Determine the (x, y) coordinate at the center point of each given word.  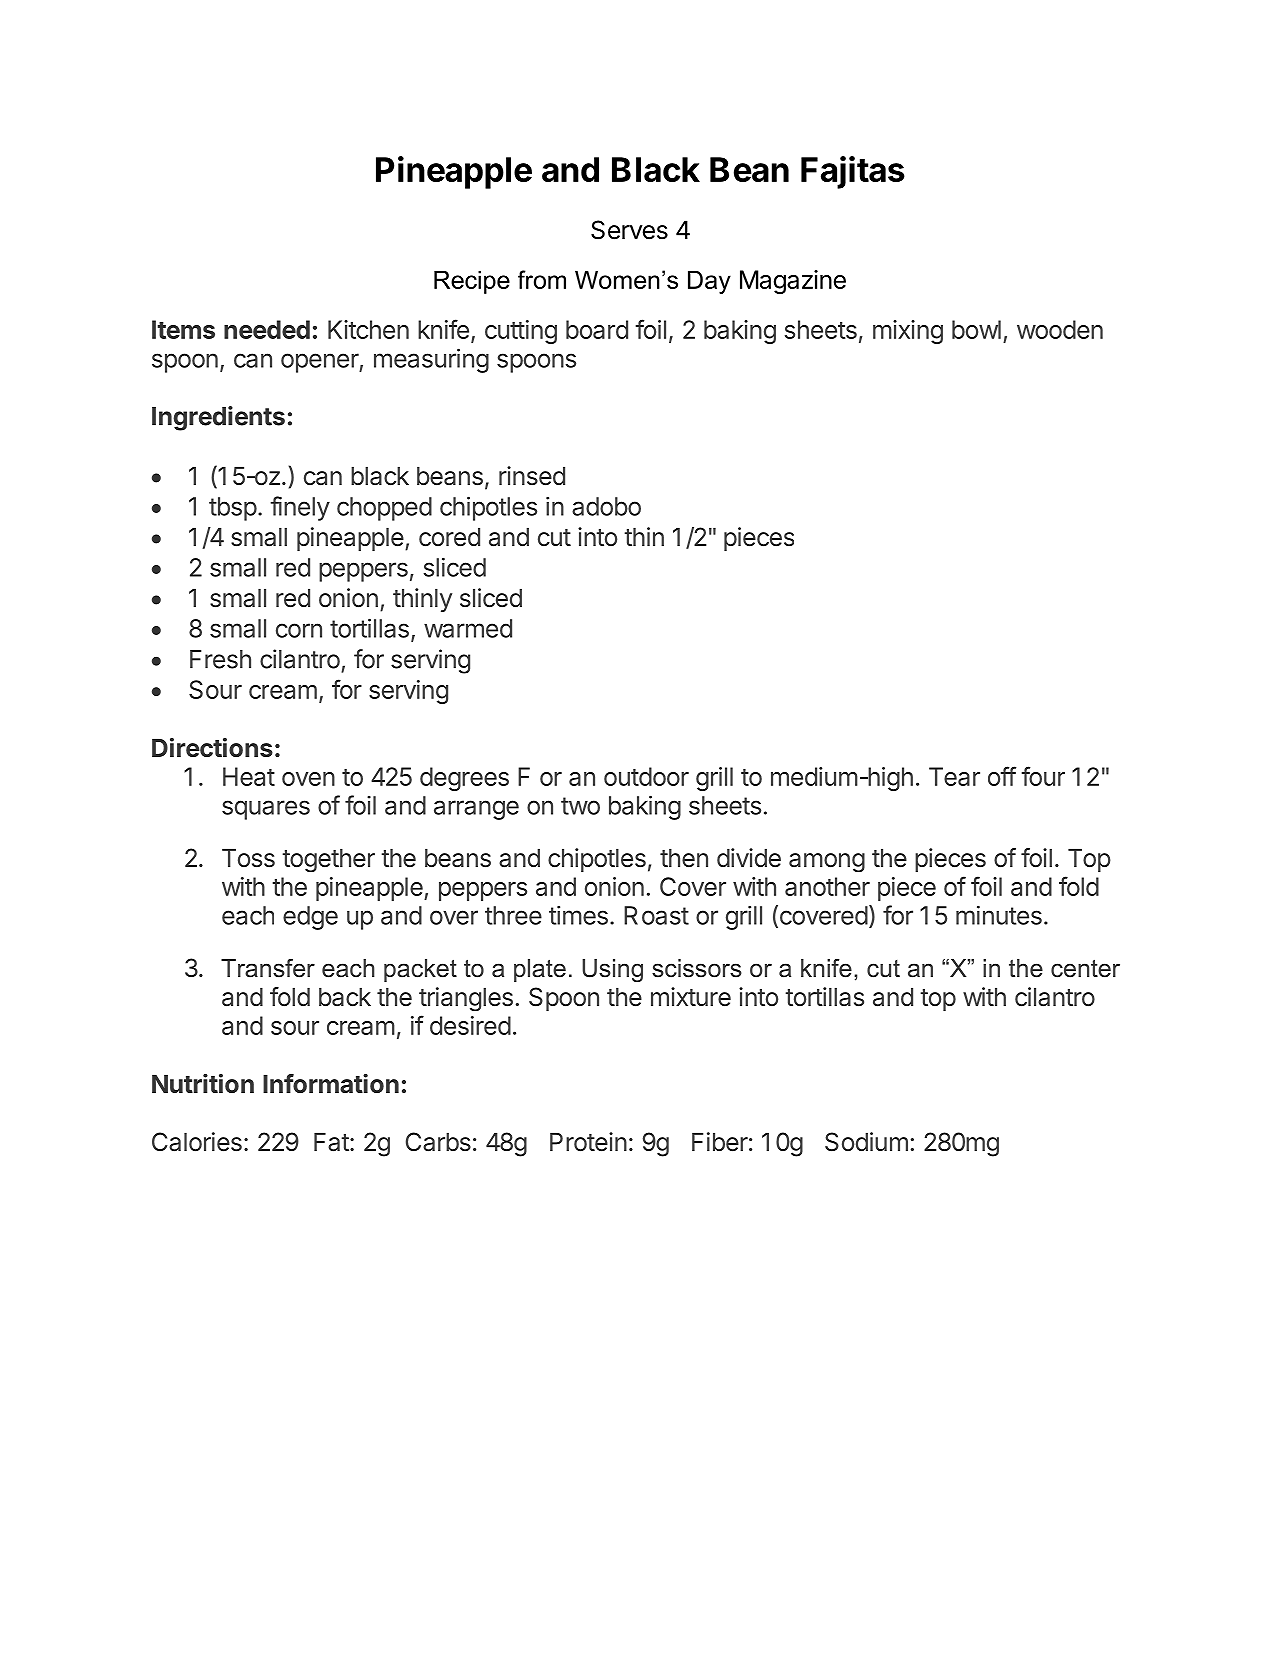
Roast (656, 915)
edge (310, 918)
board (597, 329)
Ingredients (218, 418)
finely (300, 508)
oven (308, 779)
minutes (999, 915)
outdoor (646, 776)
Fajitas (853, 172)
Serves (629, 230)
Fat (331, 1142)
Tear (954, 776)
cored (449, 537)
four (1043, 776)
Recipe (472, 282)
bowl (976, 329)
